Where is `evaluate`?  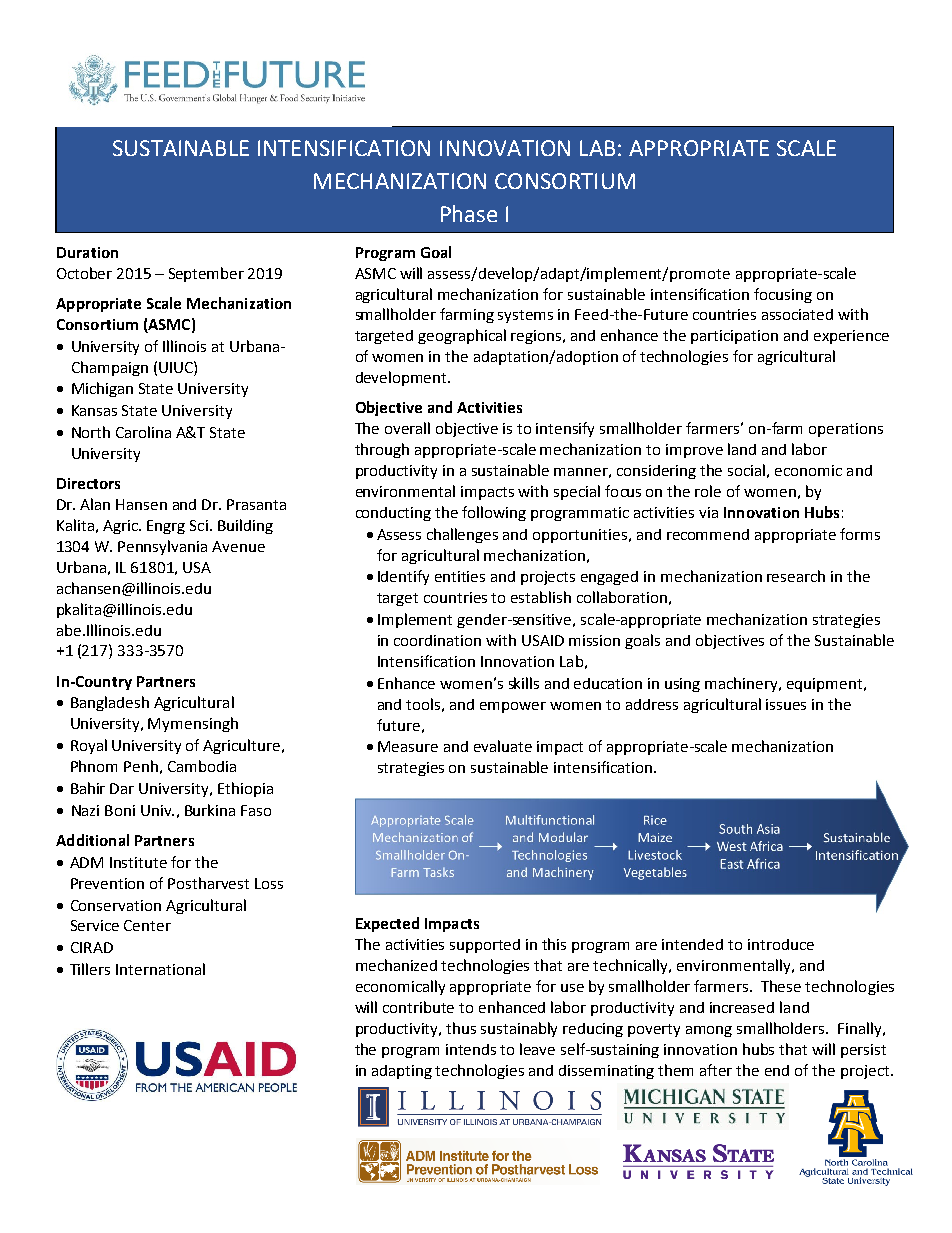 evaluate is located at coordinates (503, 746).
